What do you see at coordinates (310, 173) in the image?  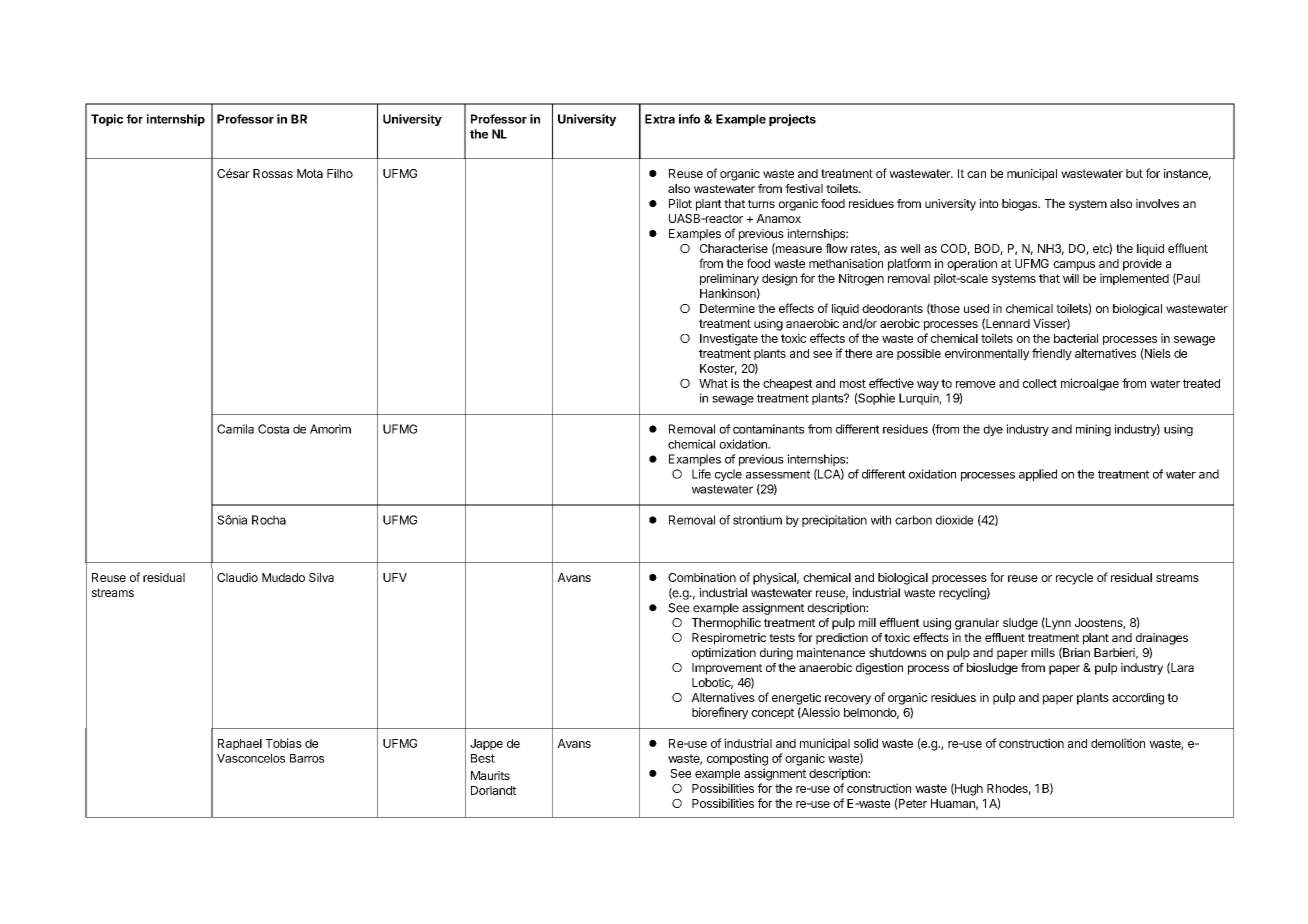 I see `Mota` at bounding box center [310, 173].
